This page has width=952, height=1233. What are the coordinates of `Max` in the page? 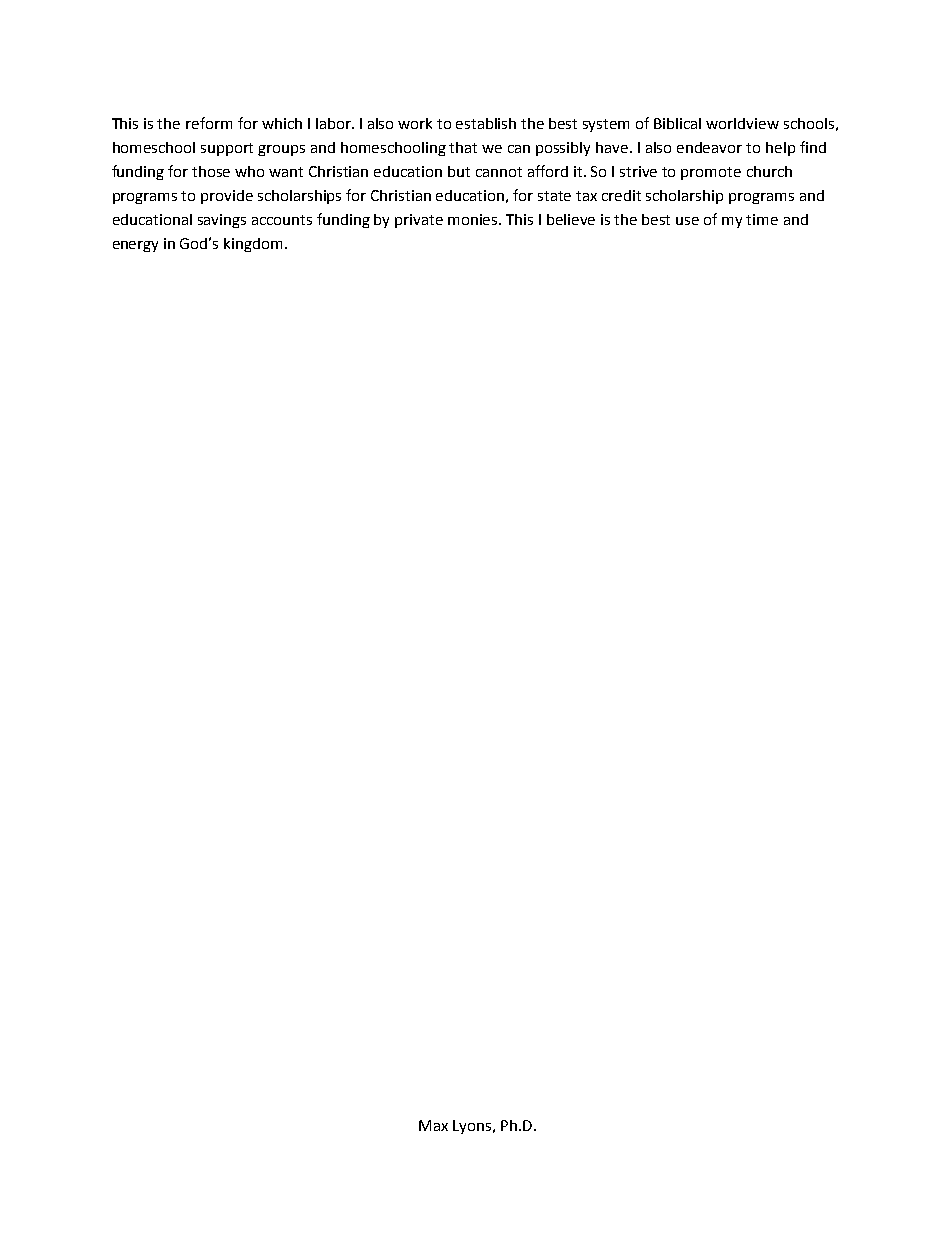 It's located at (433, 1125).
